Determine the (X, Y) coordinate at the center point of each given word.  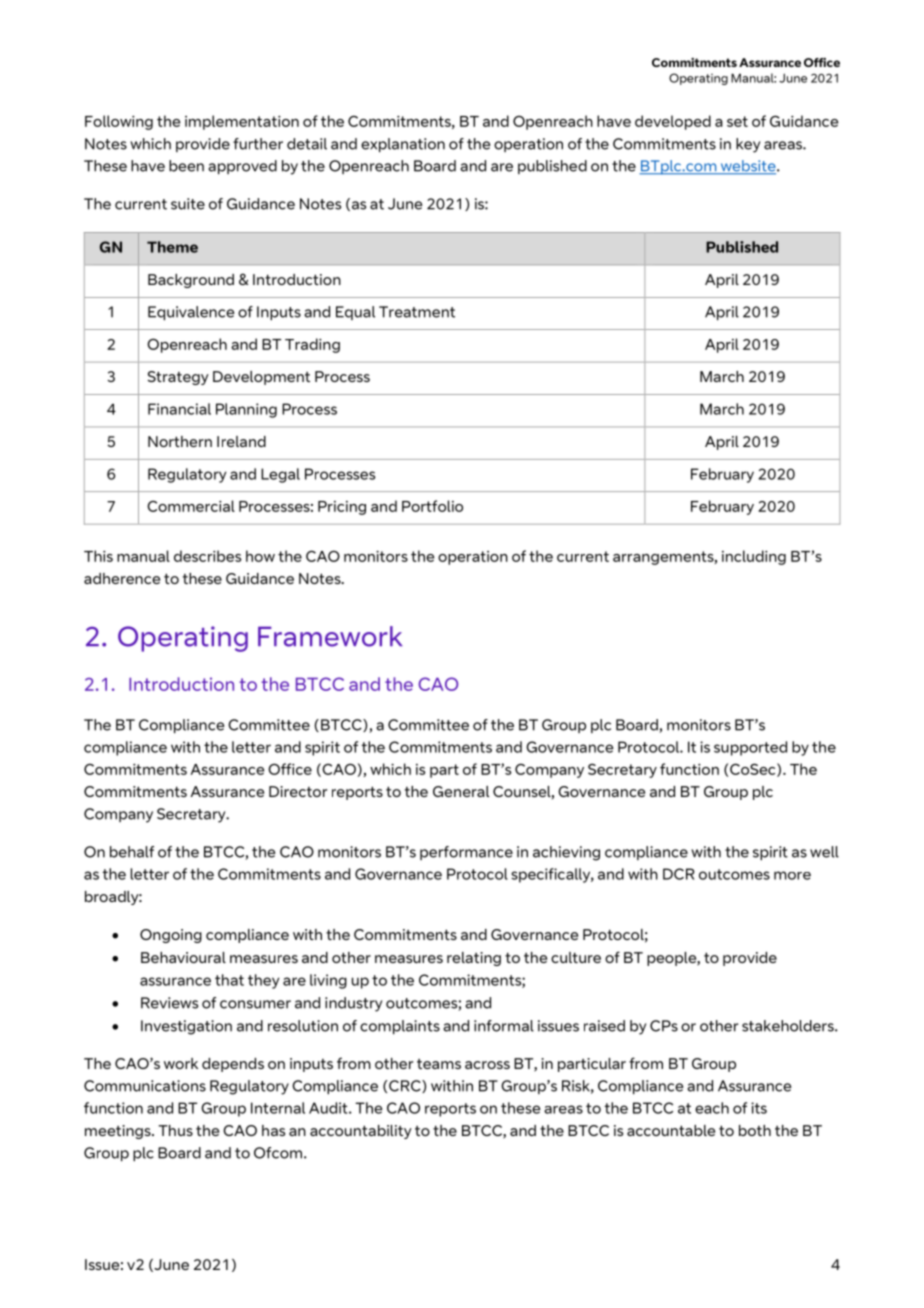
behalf (132, 852)
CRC (406, 1086)
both (755, 1130)
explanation (403, 145)
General (461, 791)
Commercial (191, 506)
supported (750, 748)
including (754, 557)
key (748, 145)
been (186, 166)
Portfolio (432, 506)
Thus (175, 1130)
